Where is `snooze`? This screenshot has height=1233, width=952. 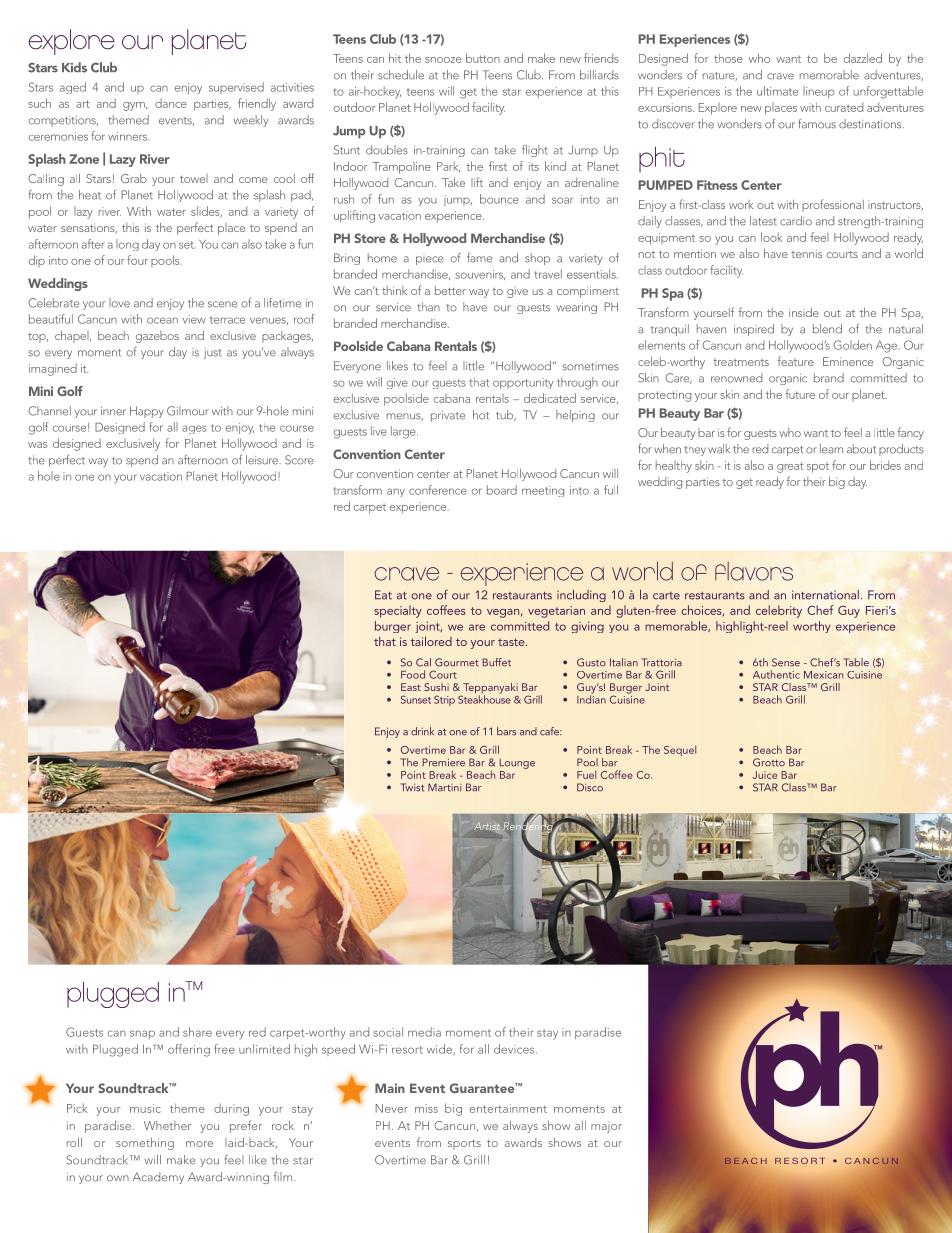
snooze is located at coordinates (443, 60).
